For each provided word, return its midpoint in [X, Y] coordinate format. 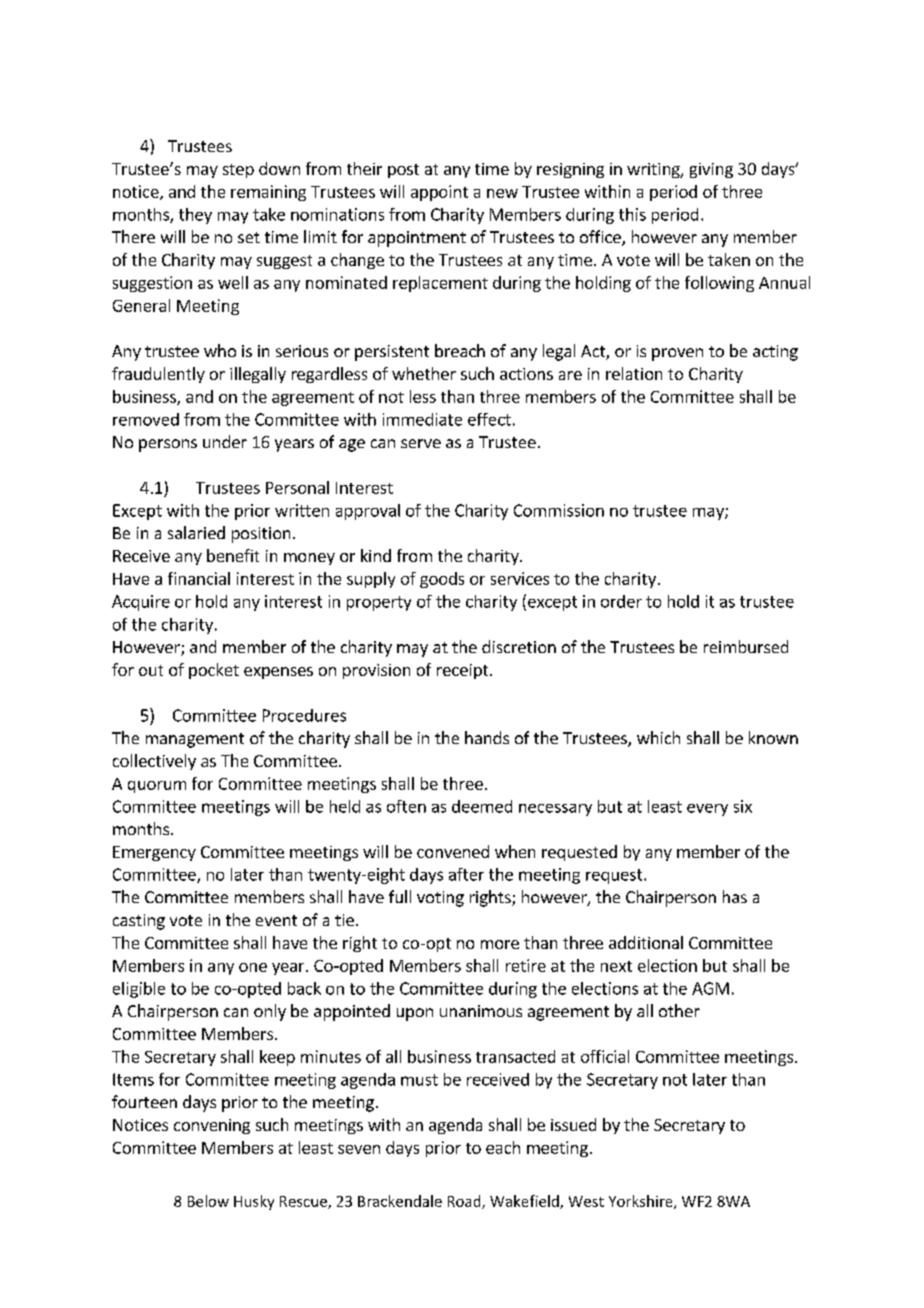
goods [442, 580]
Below [208, 1201]
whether [424, 373]
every [707, 810]
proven [677, 354]
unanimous [481, 1011]
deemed [482, 806]
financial [199, 578]
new [502, 193]
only [270, 1012]
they [195, 216]
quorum [157, 787]
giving [711, 170]
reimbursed [746, 646]
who [220, 350]
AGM [710, 988]
